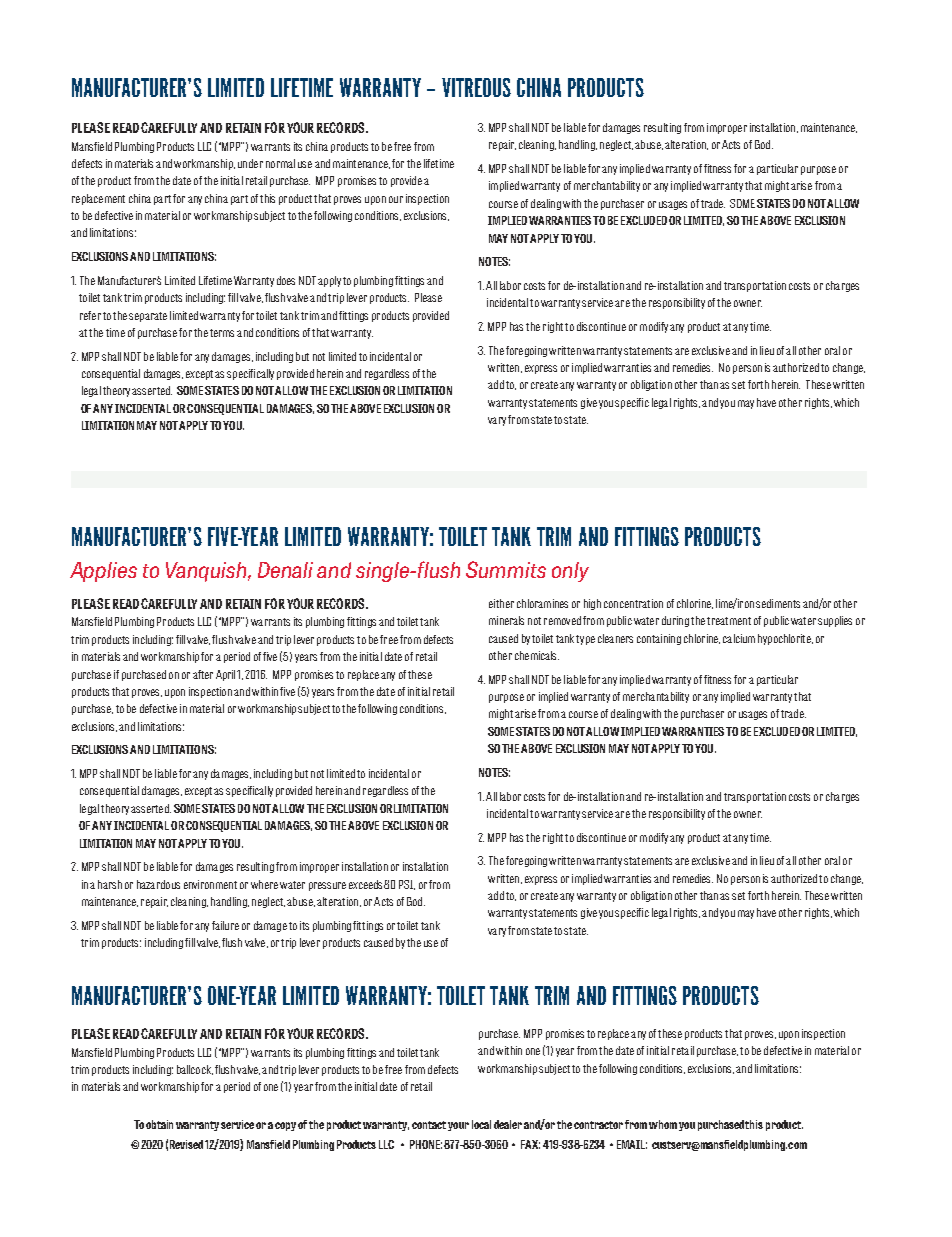  Describe the element at coordinates (476, 87) in the page. I see `VITREOUS` at that location.
